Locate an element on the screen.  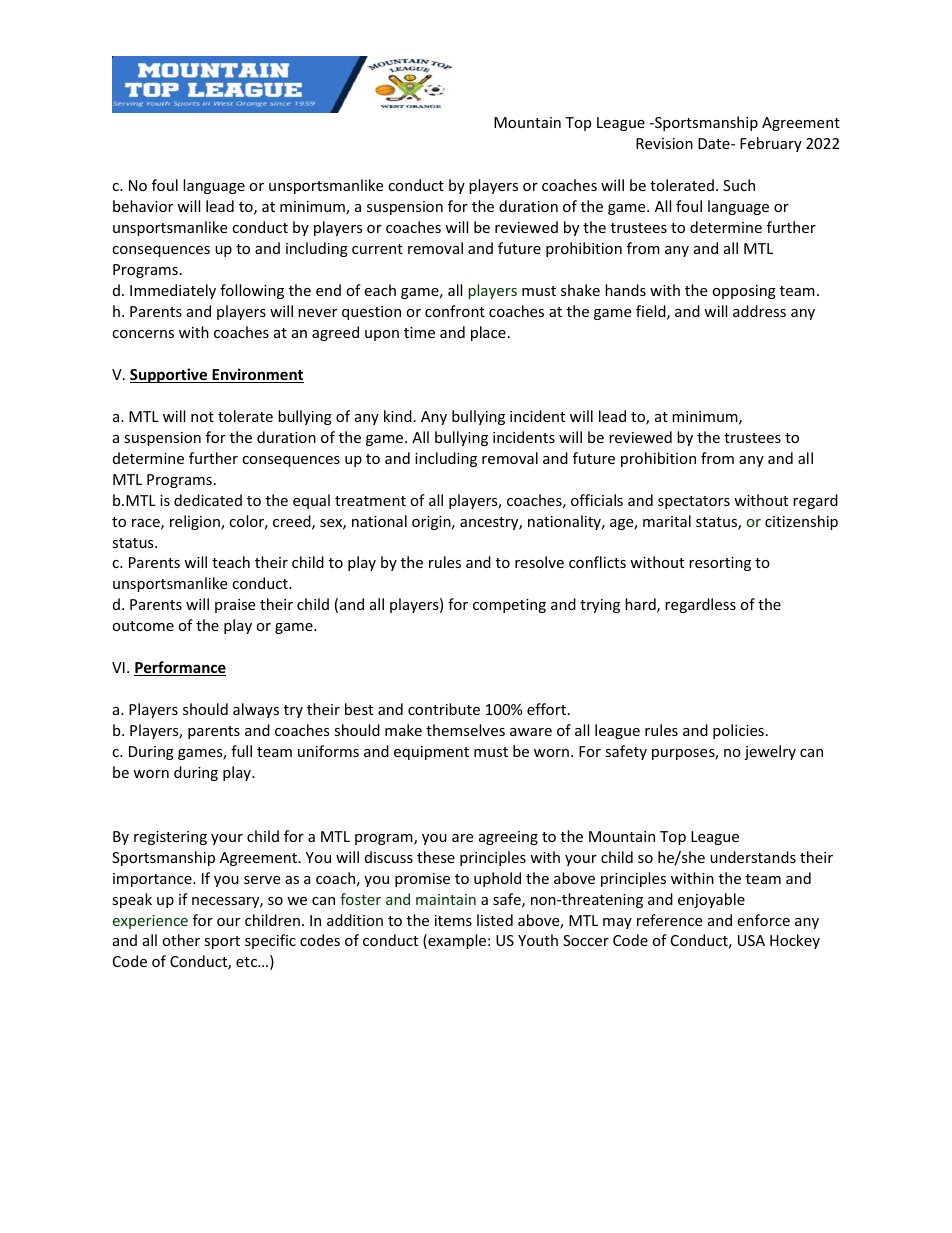
current is located at coordinates (377, 249).
